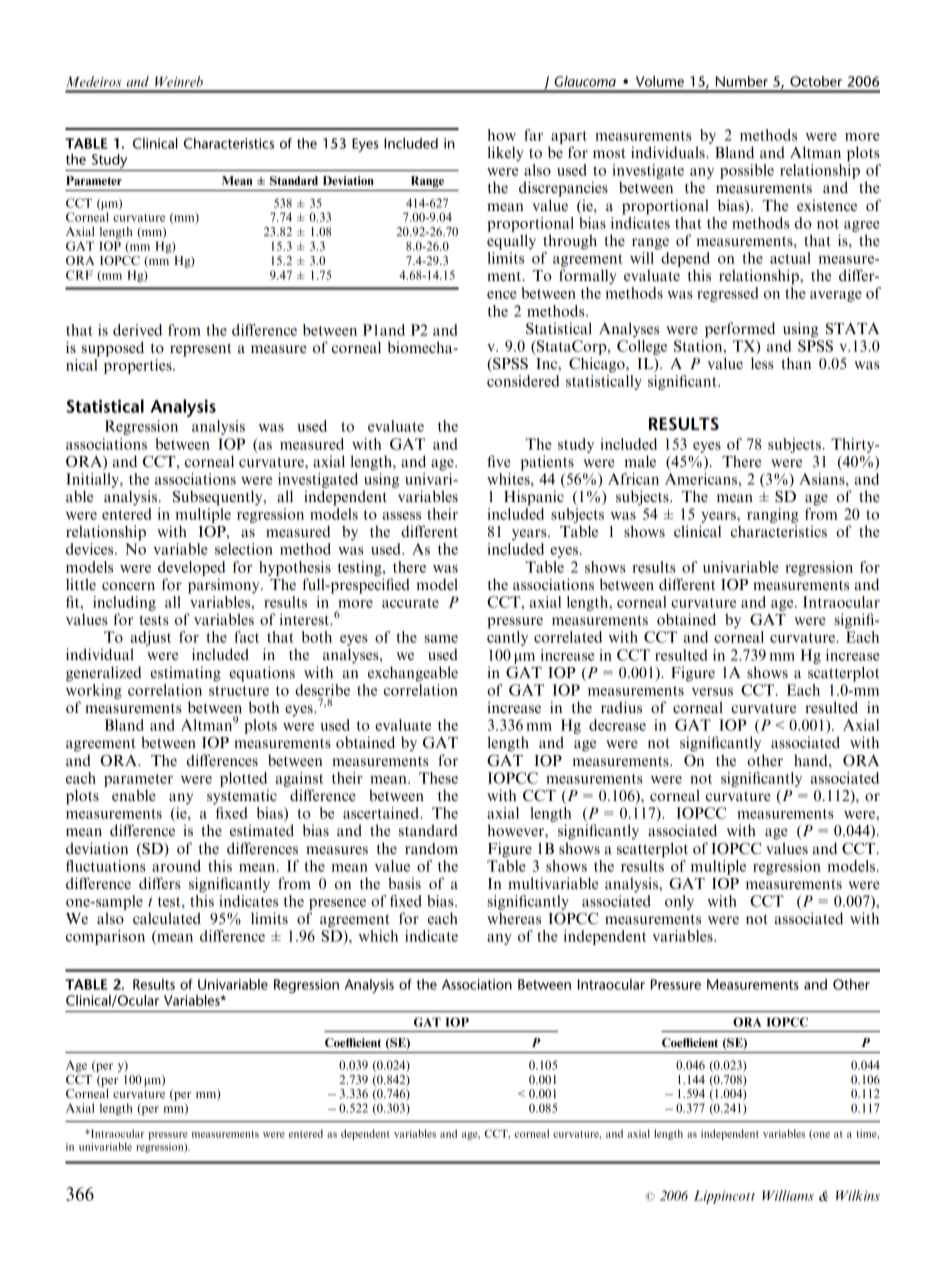  What do you see at coordinates (505, 154) in the page?
I see `likely` at bounding box center [505, 154].
